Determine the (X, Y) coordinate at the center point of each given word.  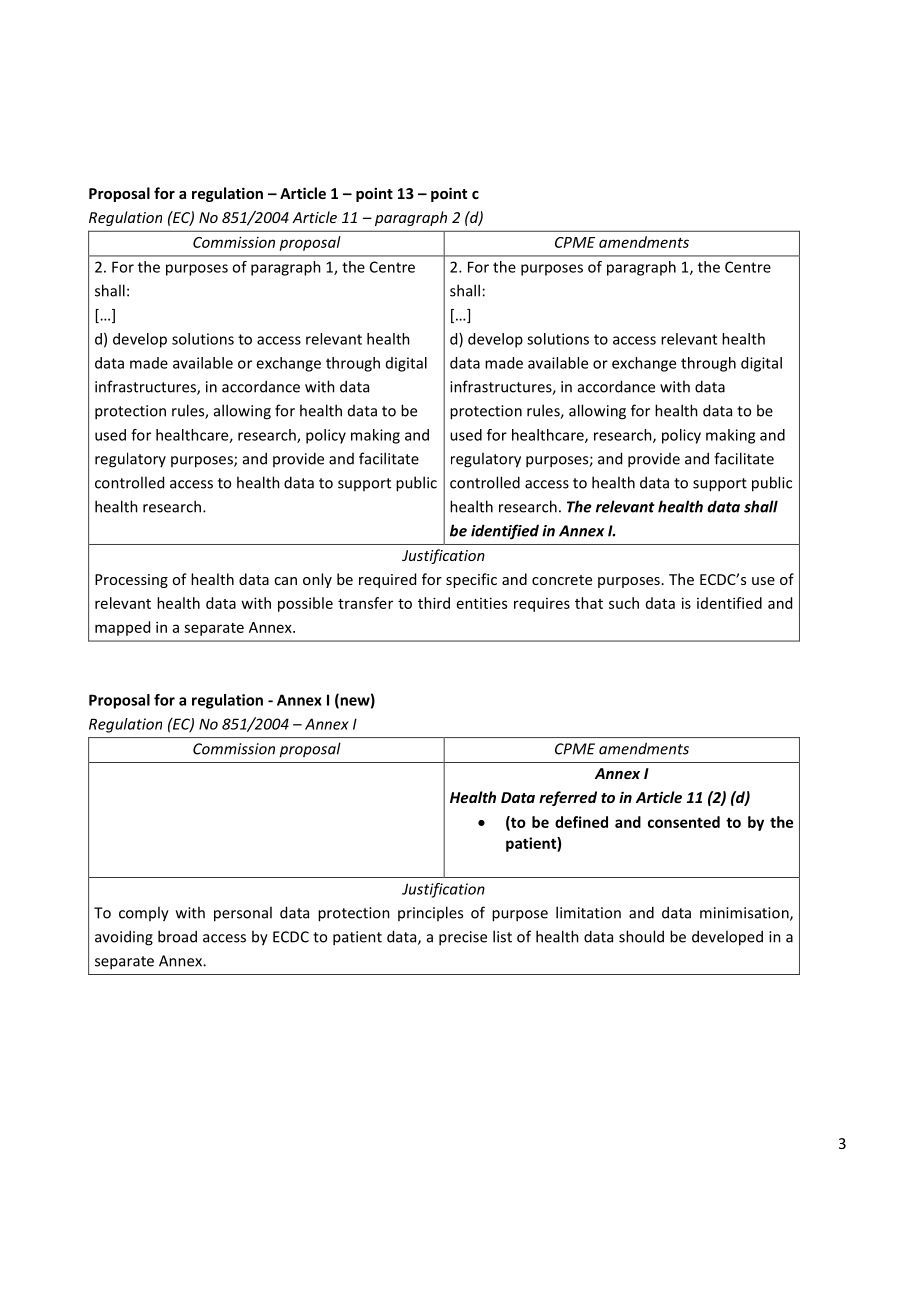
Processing (131, 581)
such (624, 603)
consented (684, 822)
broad (177, 936)
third (434, 603)
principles (430, 913)
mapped (122, 628)
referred (568, 798)
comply (144, 914)
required (387, 580)
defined (581, 822)
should (641, 936)
